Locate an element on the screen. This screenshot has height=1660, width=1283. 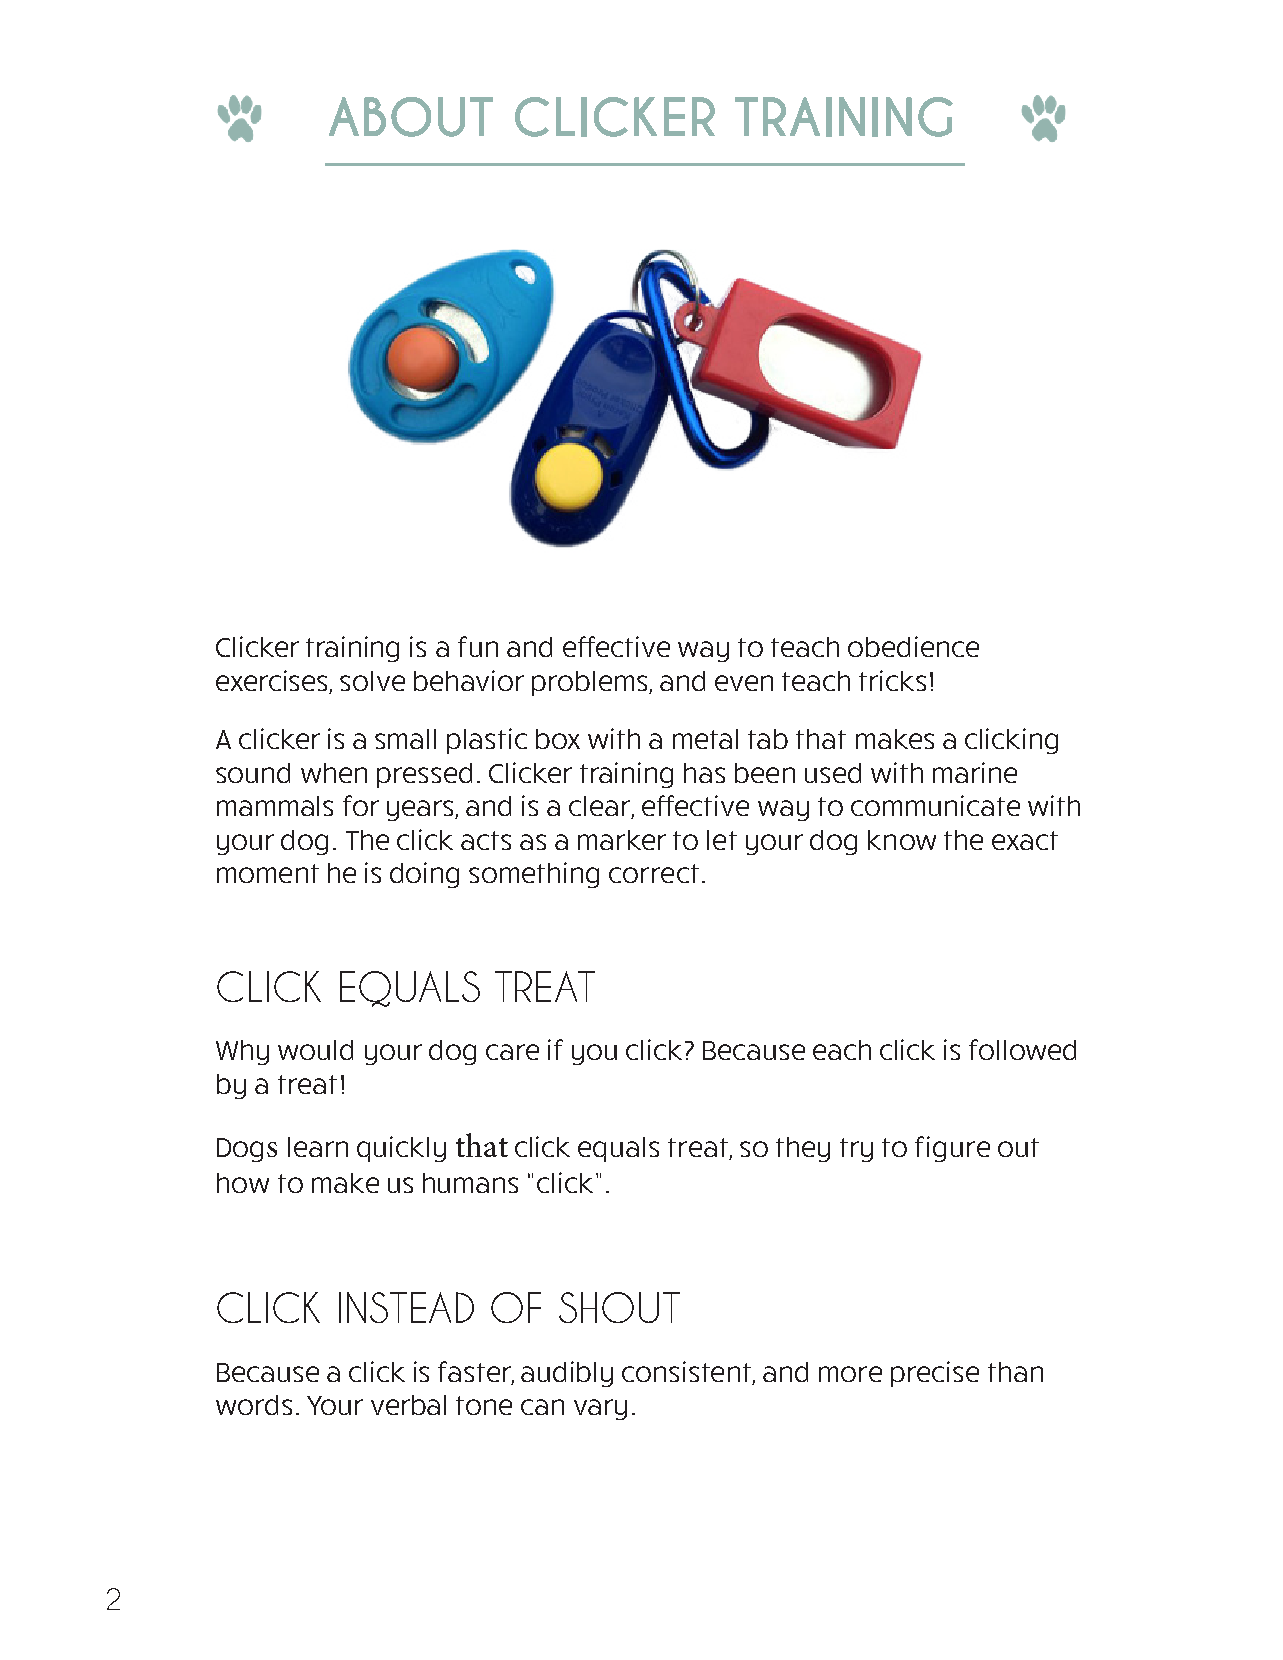
obedience is located at coordinates (913, 646).
